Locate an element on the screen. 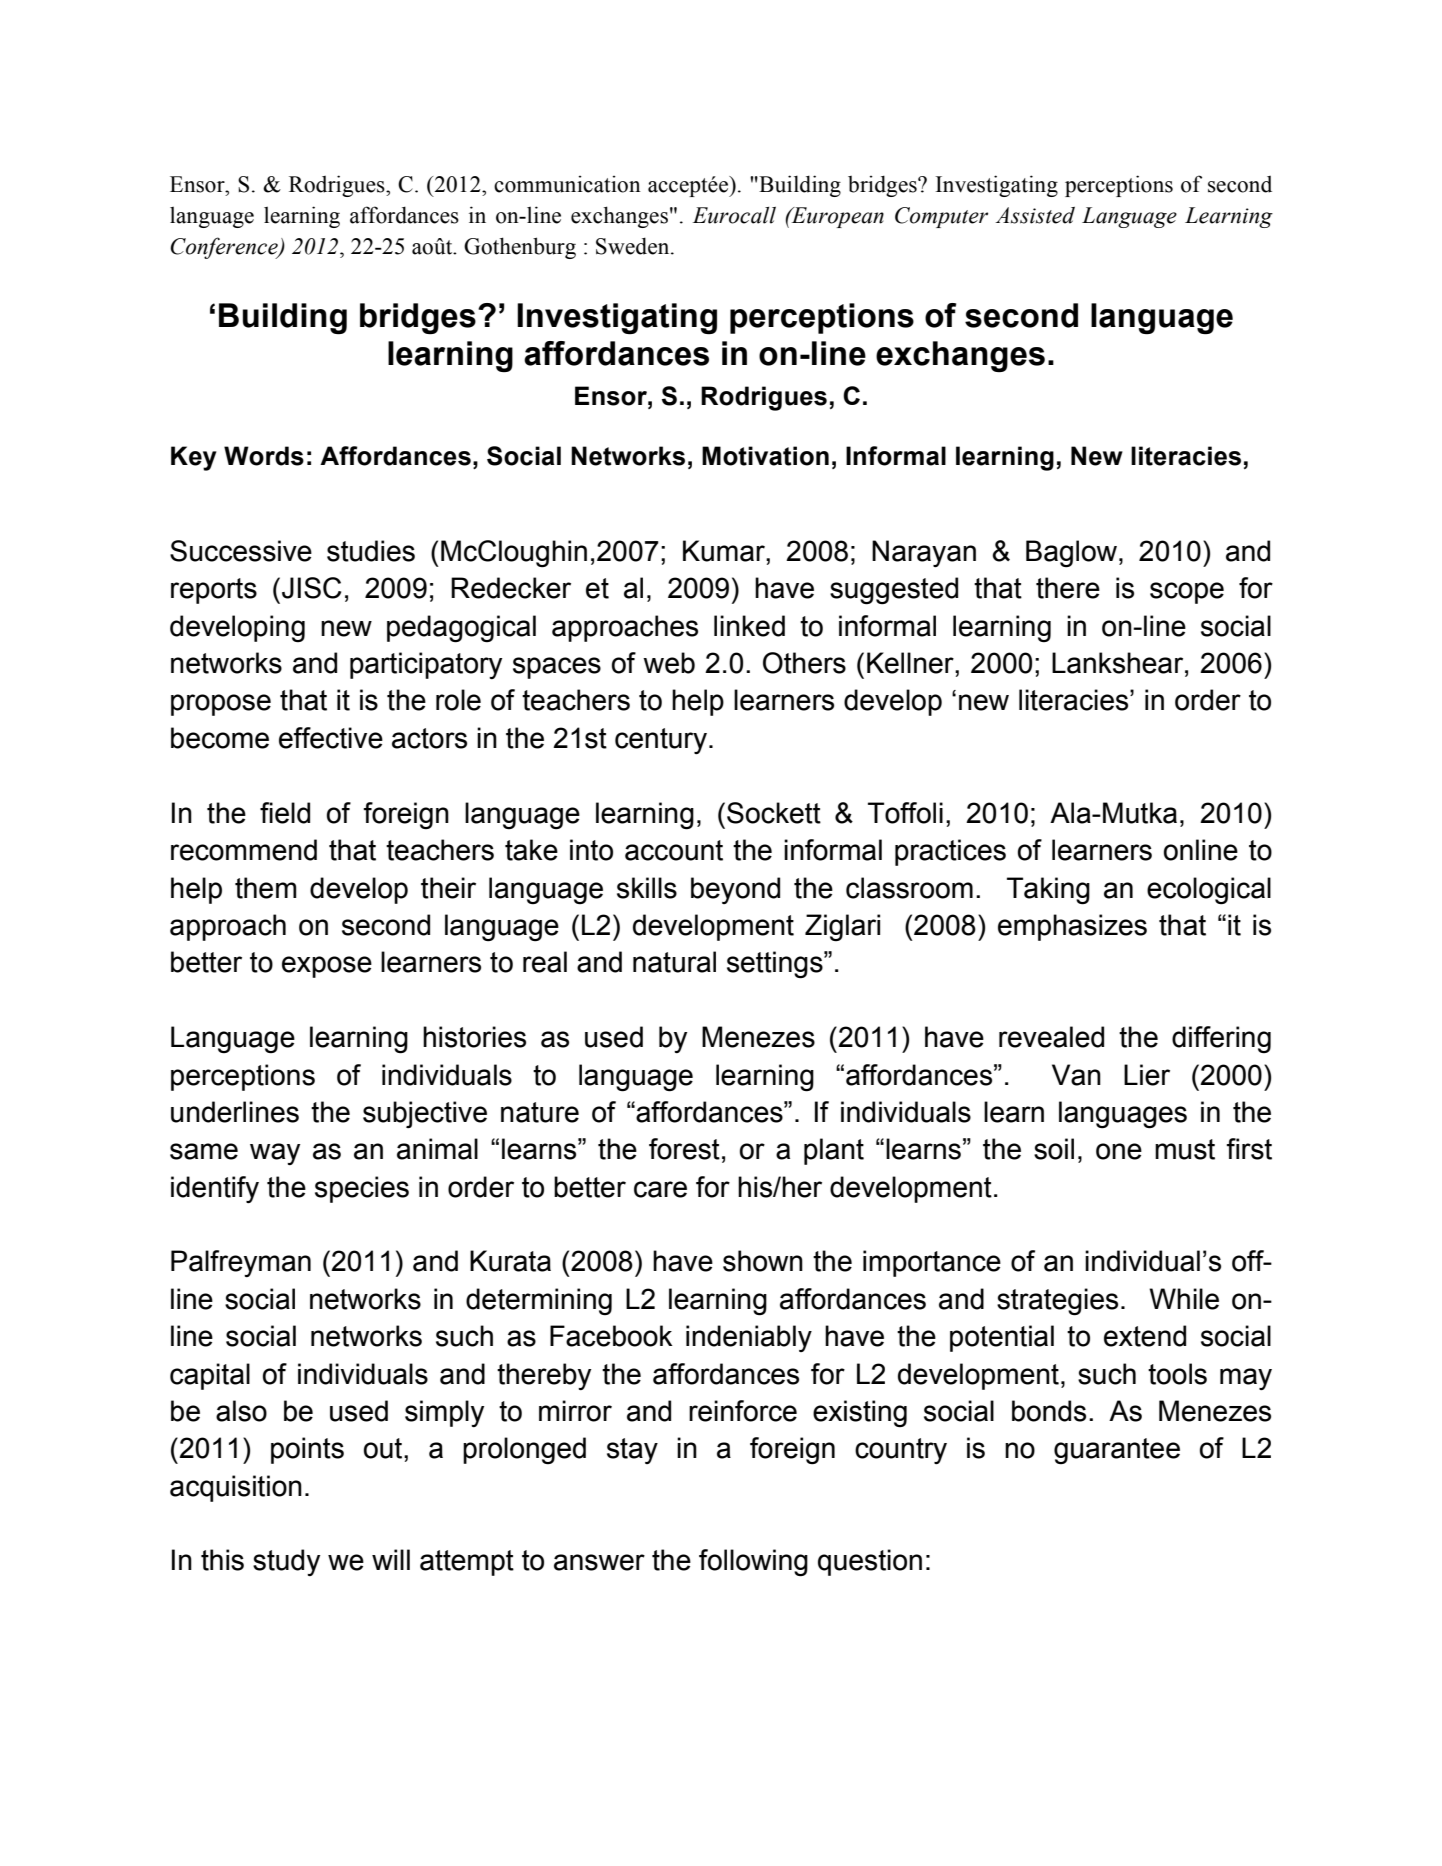  beyond is located at coordinates (735, 890).
